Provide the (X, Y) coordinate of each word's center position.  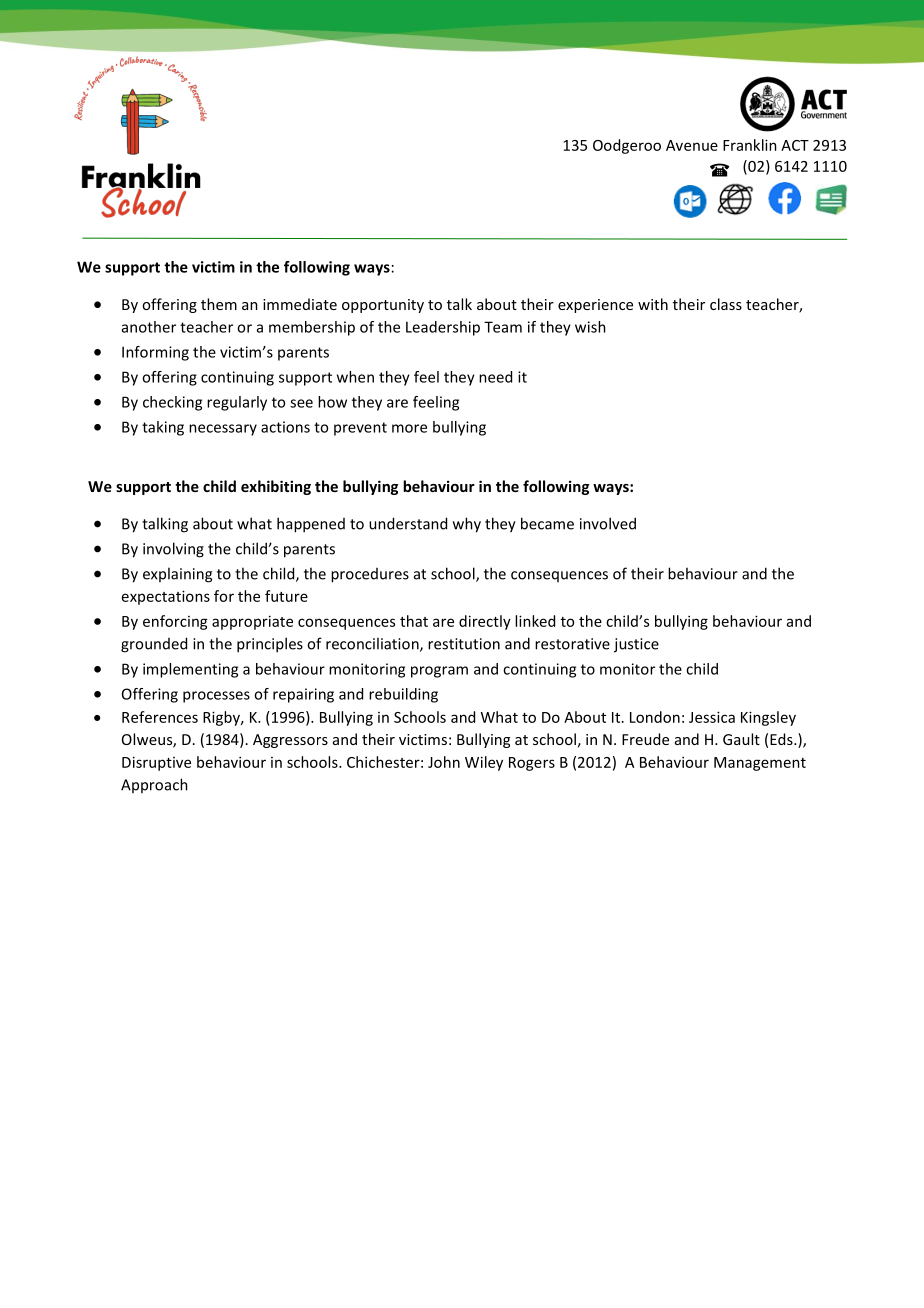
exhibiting (276, 487)
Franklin (750, 145)
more (409, 428)
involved (608, 523)
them (219, 304)
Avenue (692, 145)
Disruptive (156, 763)
